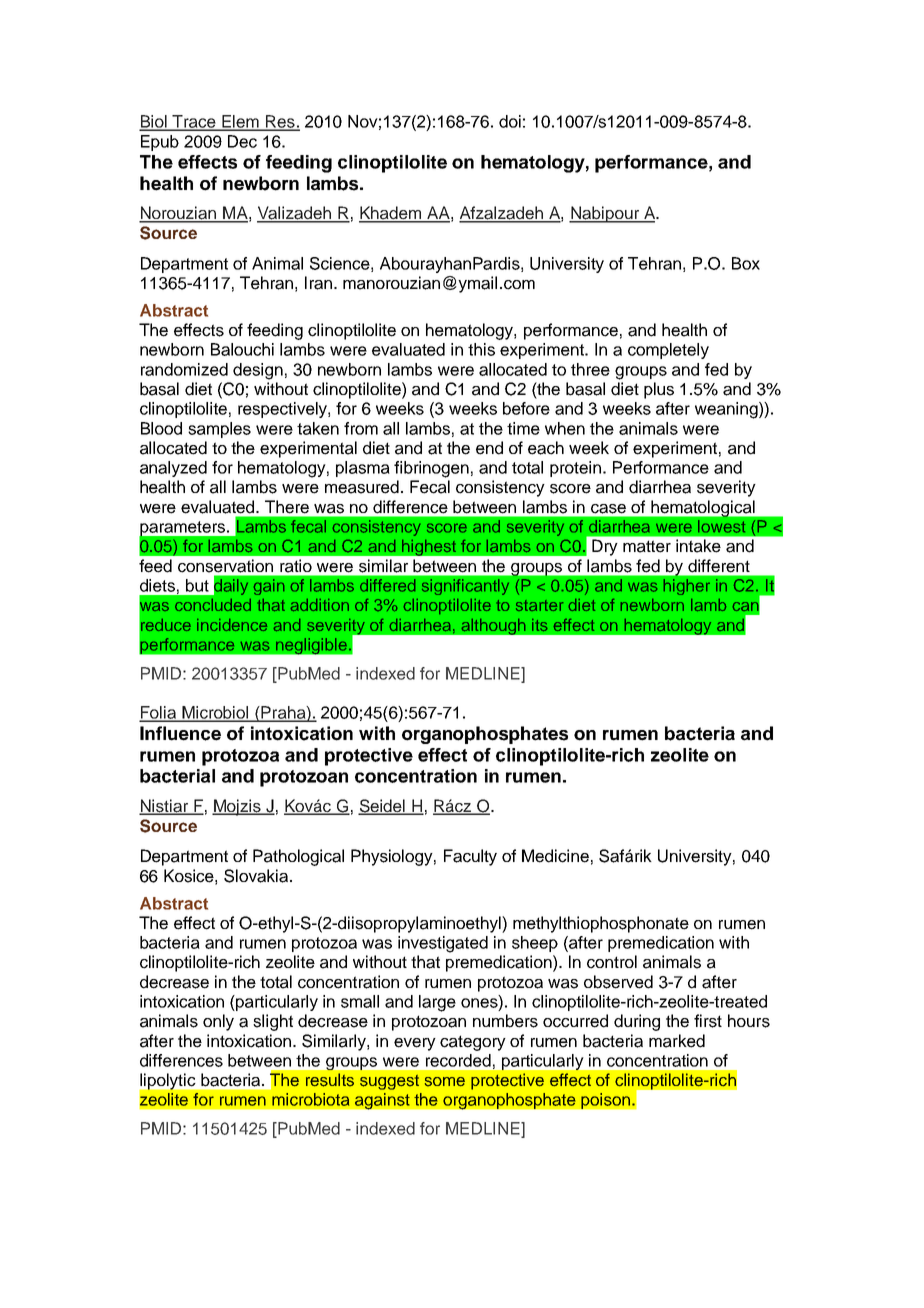  Describe the element at coordinates (241, 122) in the document. I see `Elem` at that location.
